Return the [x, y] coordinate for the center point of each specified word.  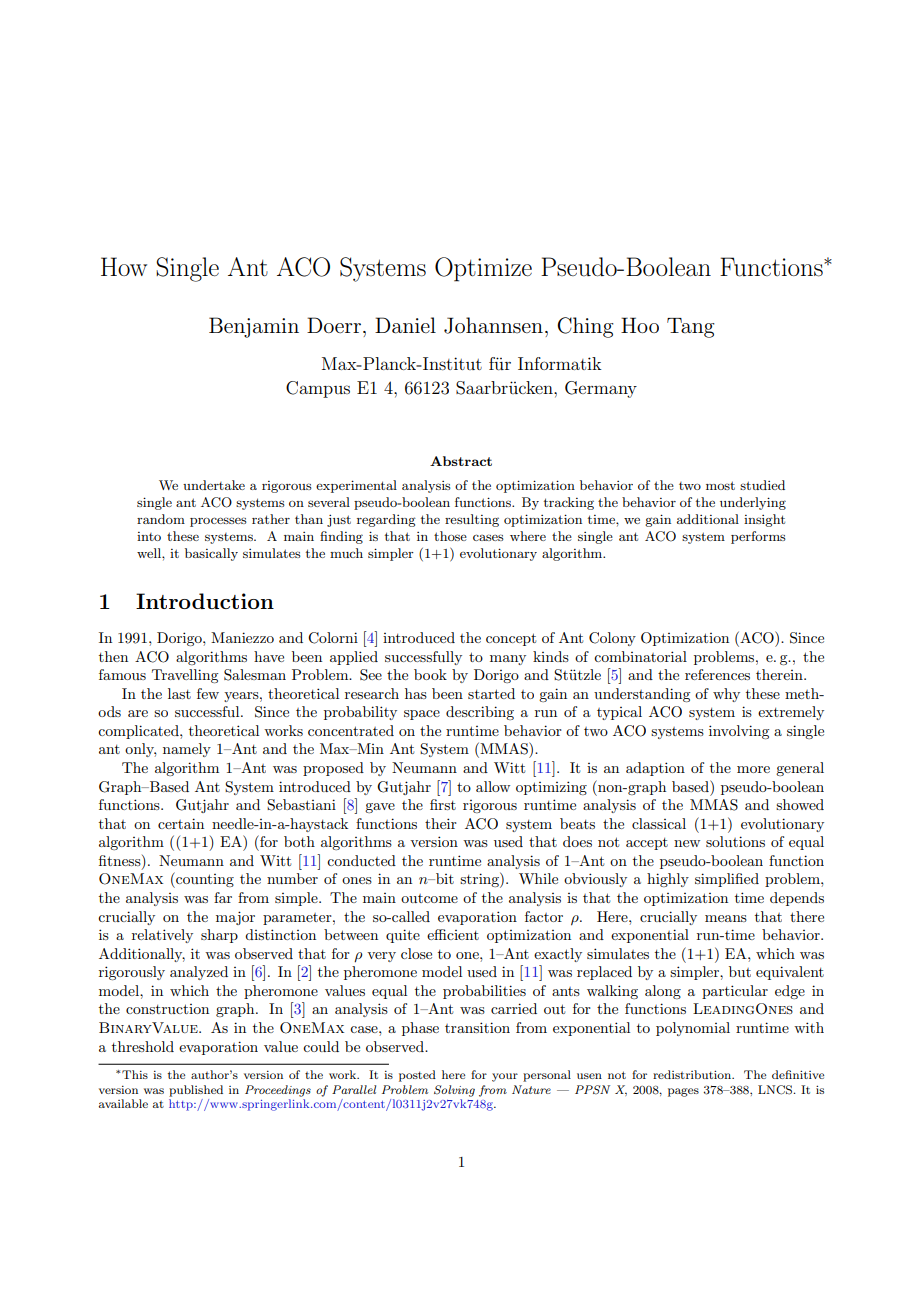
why [726, 695]
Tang [691, 328]
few [208, 693]
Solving [454, 1091]
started [491, 693]
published [196, 1091]
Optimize [483, 269]
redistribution [693, 1074]
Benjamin [254, 327]
